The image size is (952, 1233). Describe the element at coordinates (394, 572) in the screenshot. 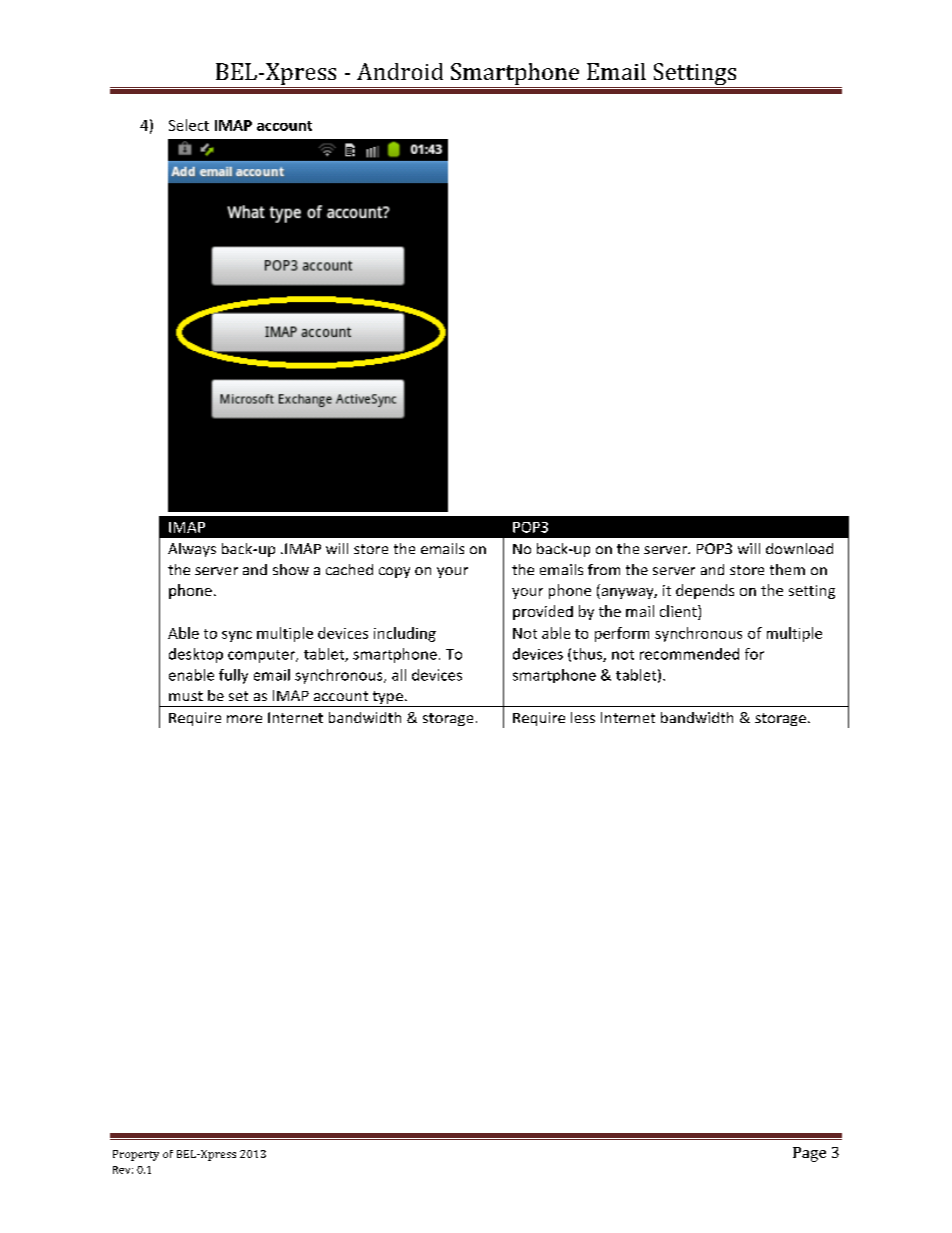

I see `copy` at that location.
